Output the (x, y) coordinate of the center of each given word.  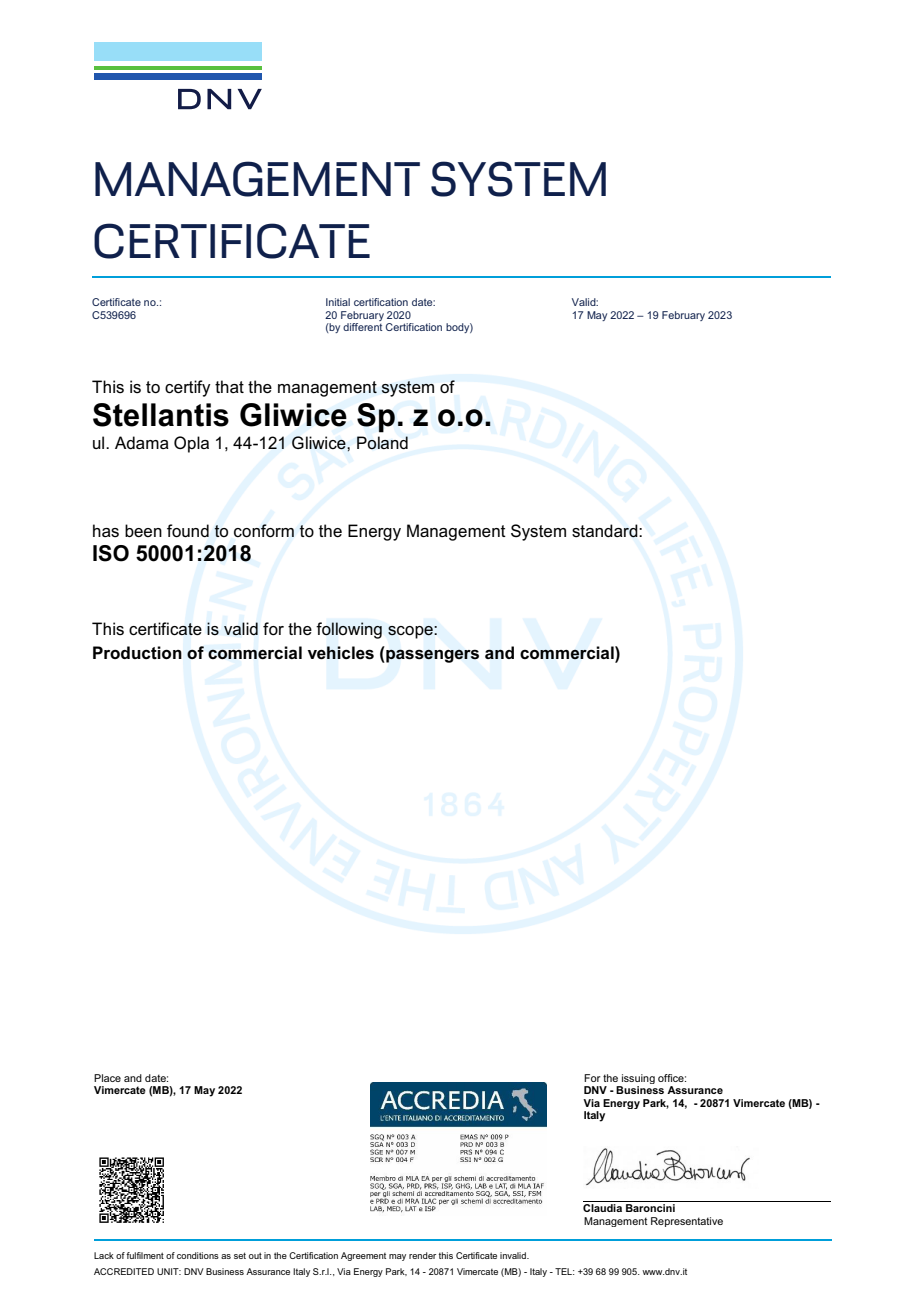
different (362, 327)
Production (137, 653)
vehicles (341, 653)
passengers (431, 656)
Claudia (602, 1208)
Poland (382, 443)
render (422, 1255)
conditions (198, 1255)
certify (188, 388)
